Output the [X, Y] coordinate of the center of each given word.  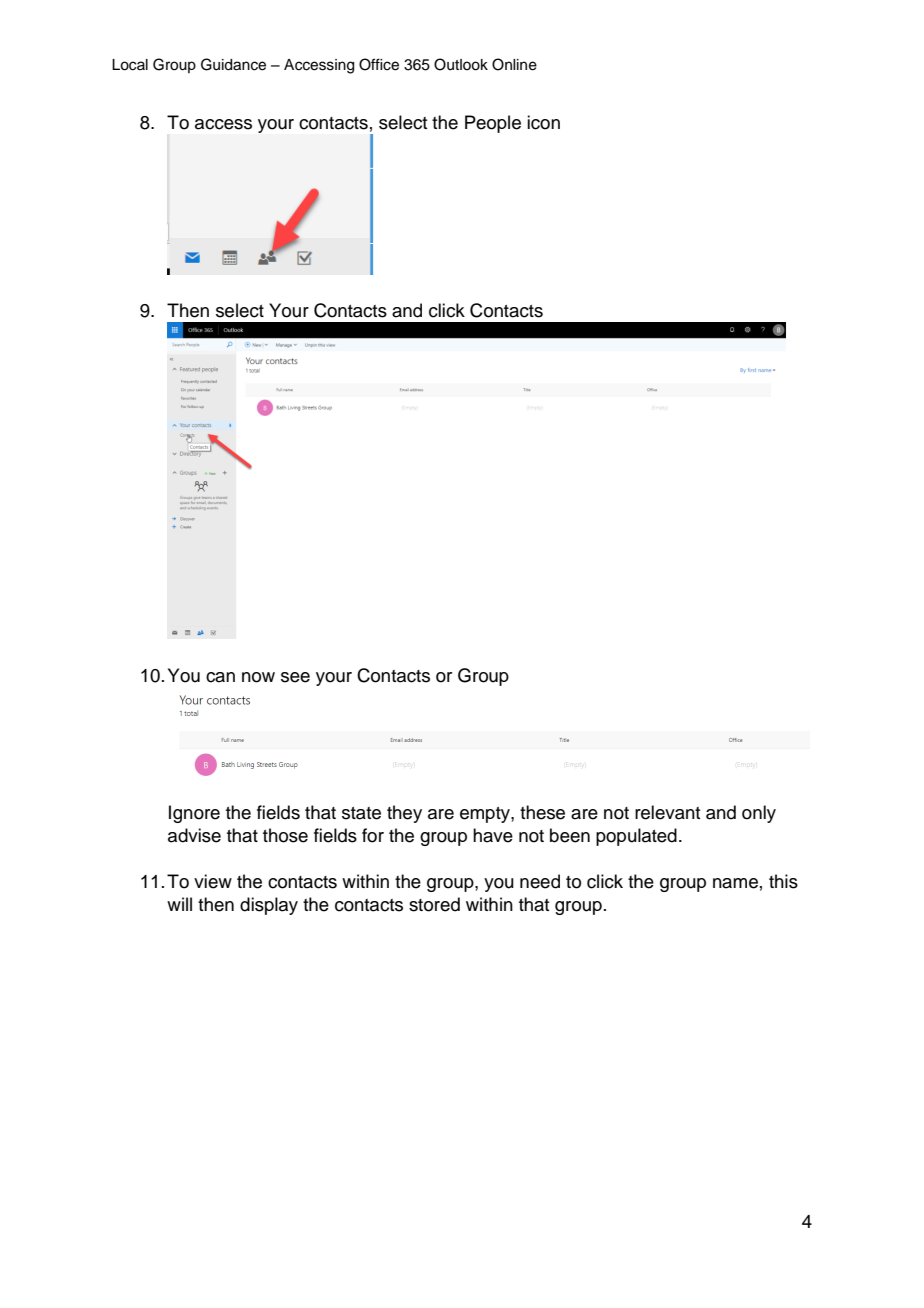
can [220, 677]
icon [543, 122]
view [213, 881]
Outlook [461, 64]
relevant [667, 812]
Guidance [233, 64]
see [295, 677]
